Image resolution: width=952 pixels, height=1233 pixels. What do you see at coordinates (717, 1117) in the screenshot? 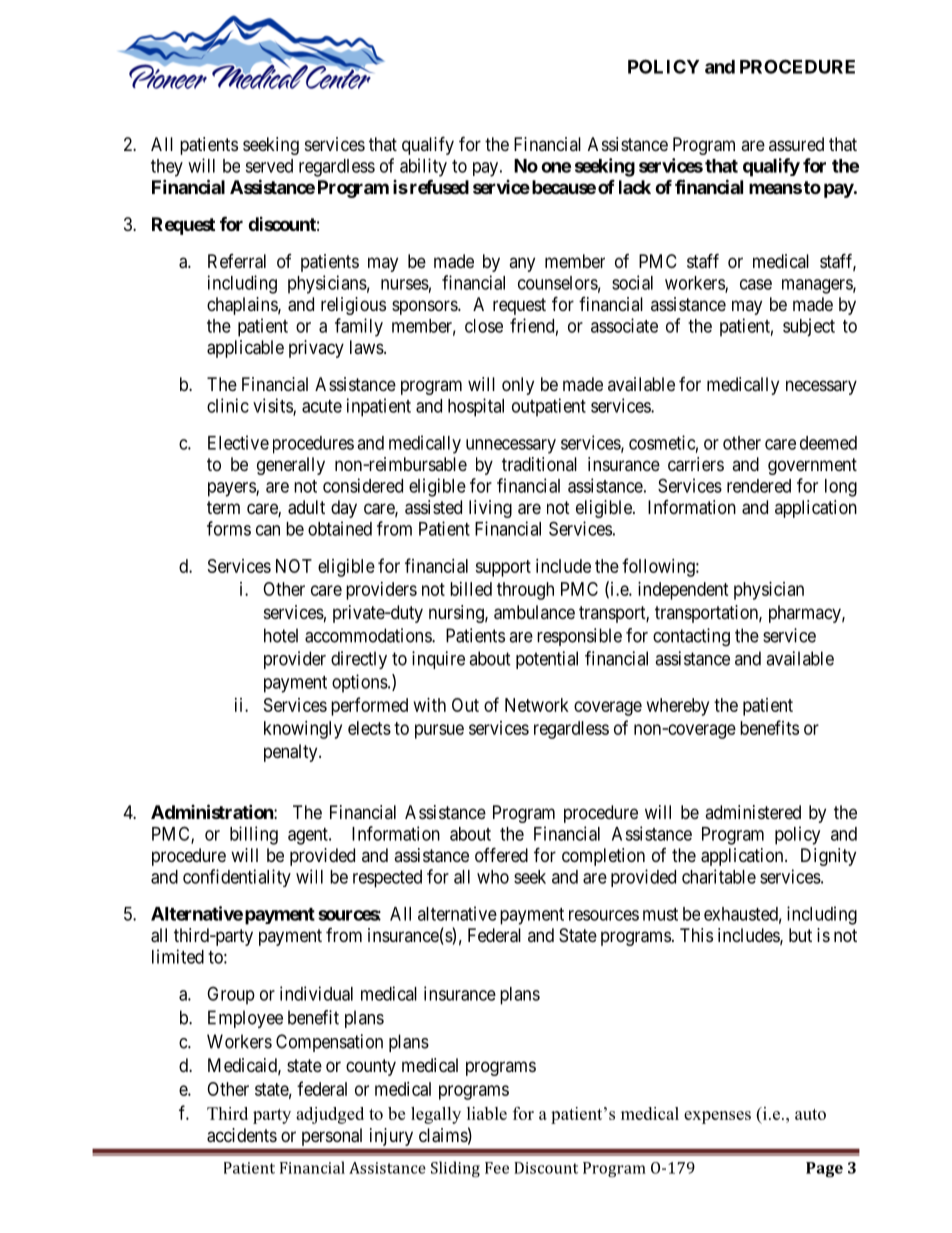
I see `expenses` at bounding box center [717, 1117].
